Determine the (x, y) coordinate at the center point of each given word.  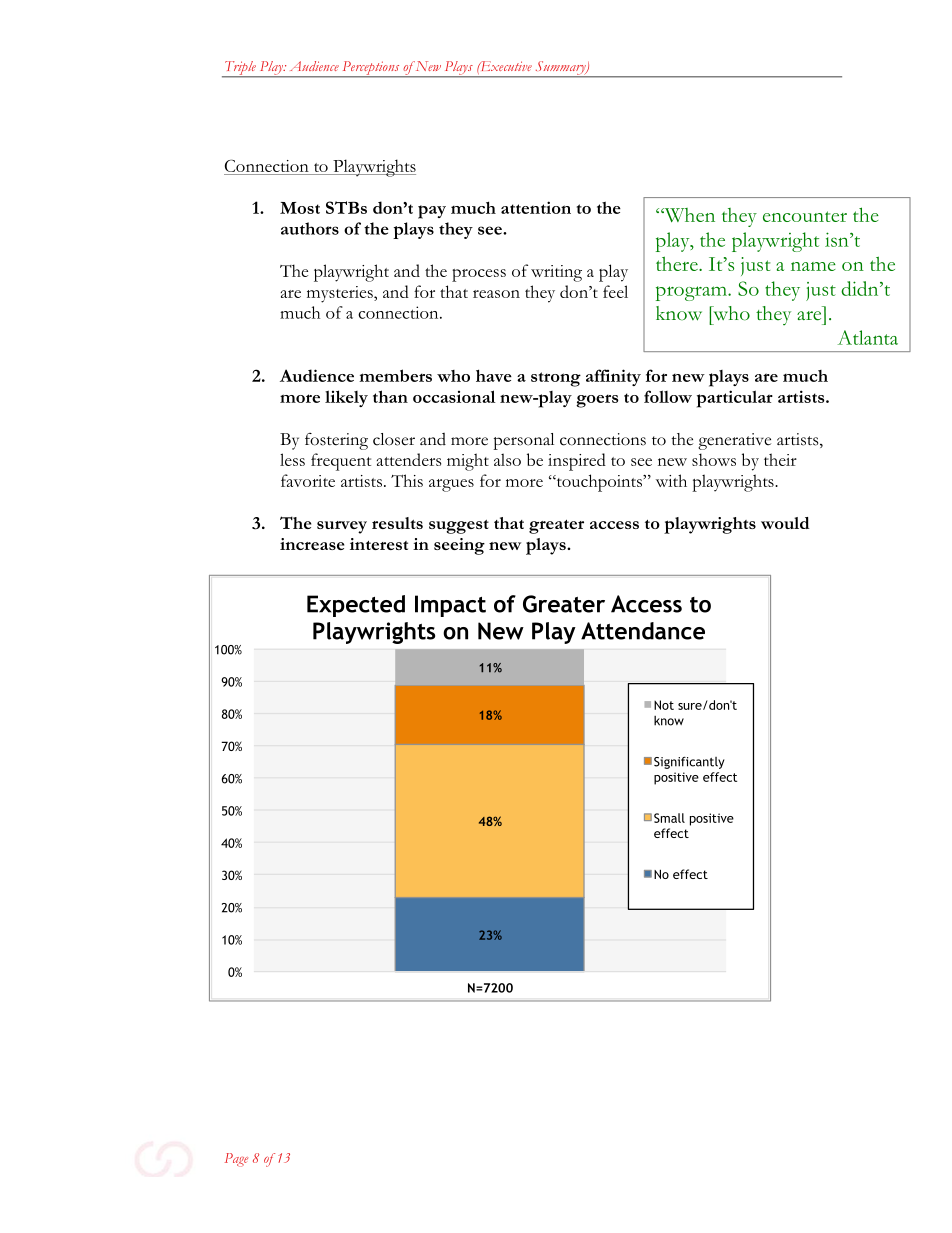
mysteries (341, 294)
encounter (805, 216)
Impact (450, 606)
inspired (577, 462)
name (813, 266)
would (785, 523)
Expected (356, 606)
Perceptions (371, 69)
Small (669, 818)
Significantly (689, 763)
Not (664, 705)
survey (342, 527)
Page (236, 1160)
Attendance (643, 631)
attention (536, 207)
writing (556, 273)
